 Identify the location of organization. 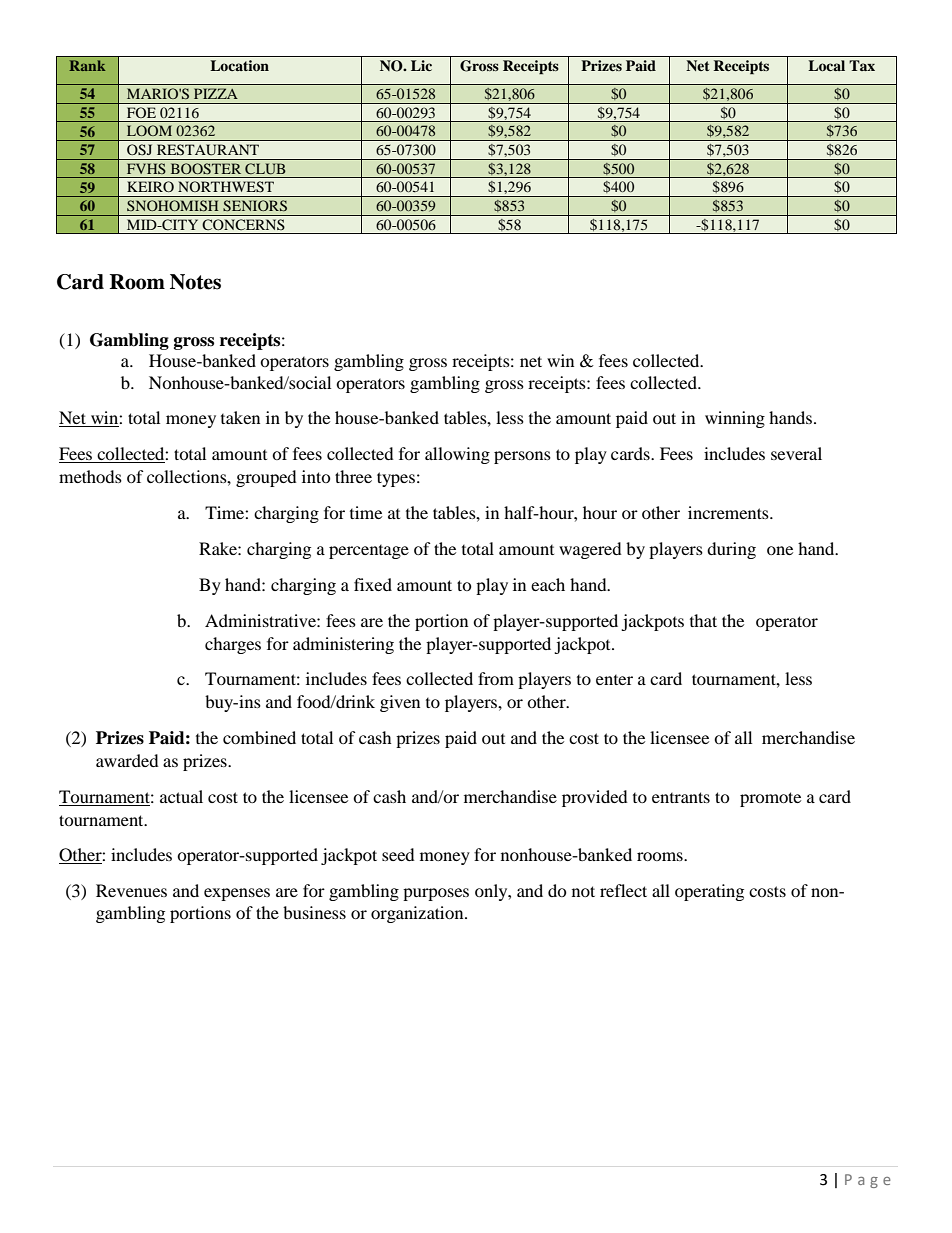
(418, 914).
